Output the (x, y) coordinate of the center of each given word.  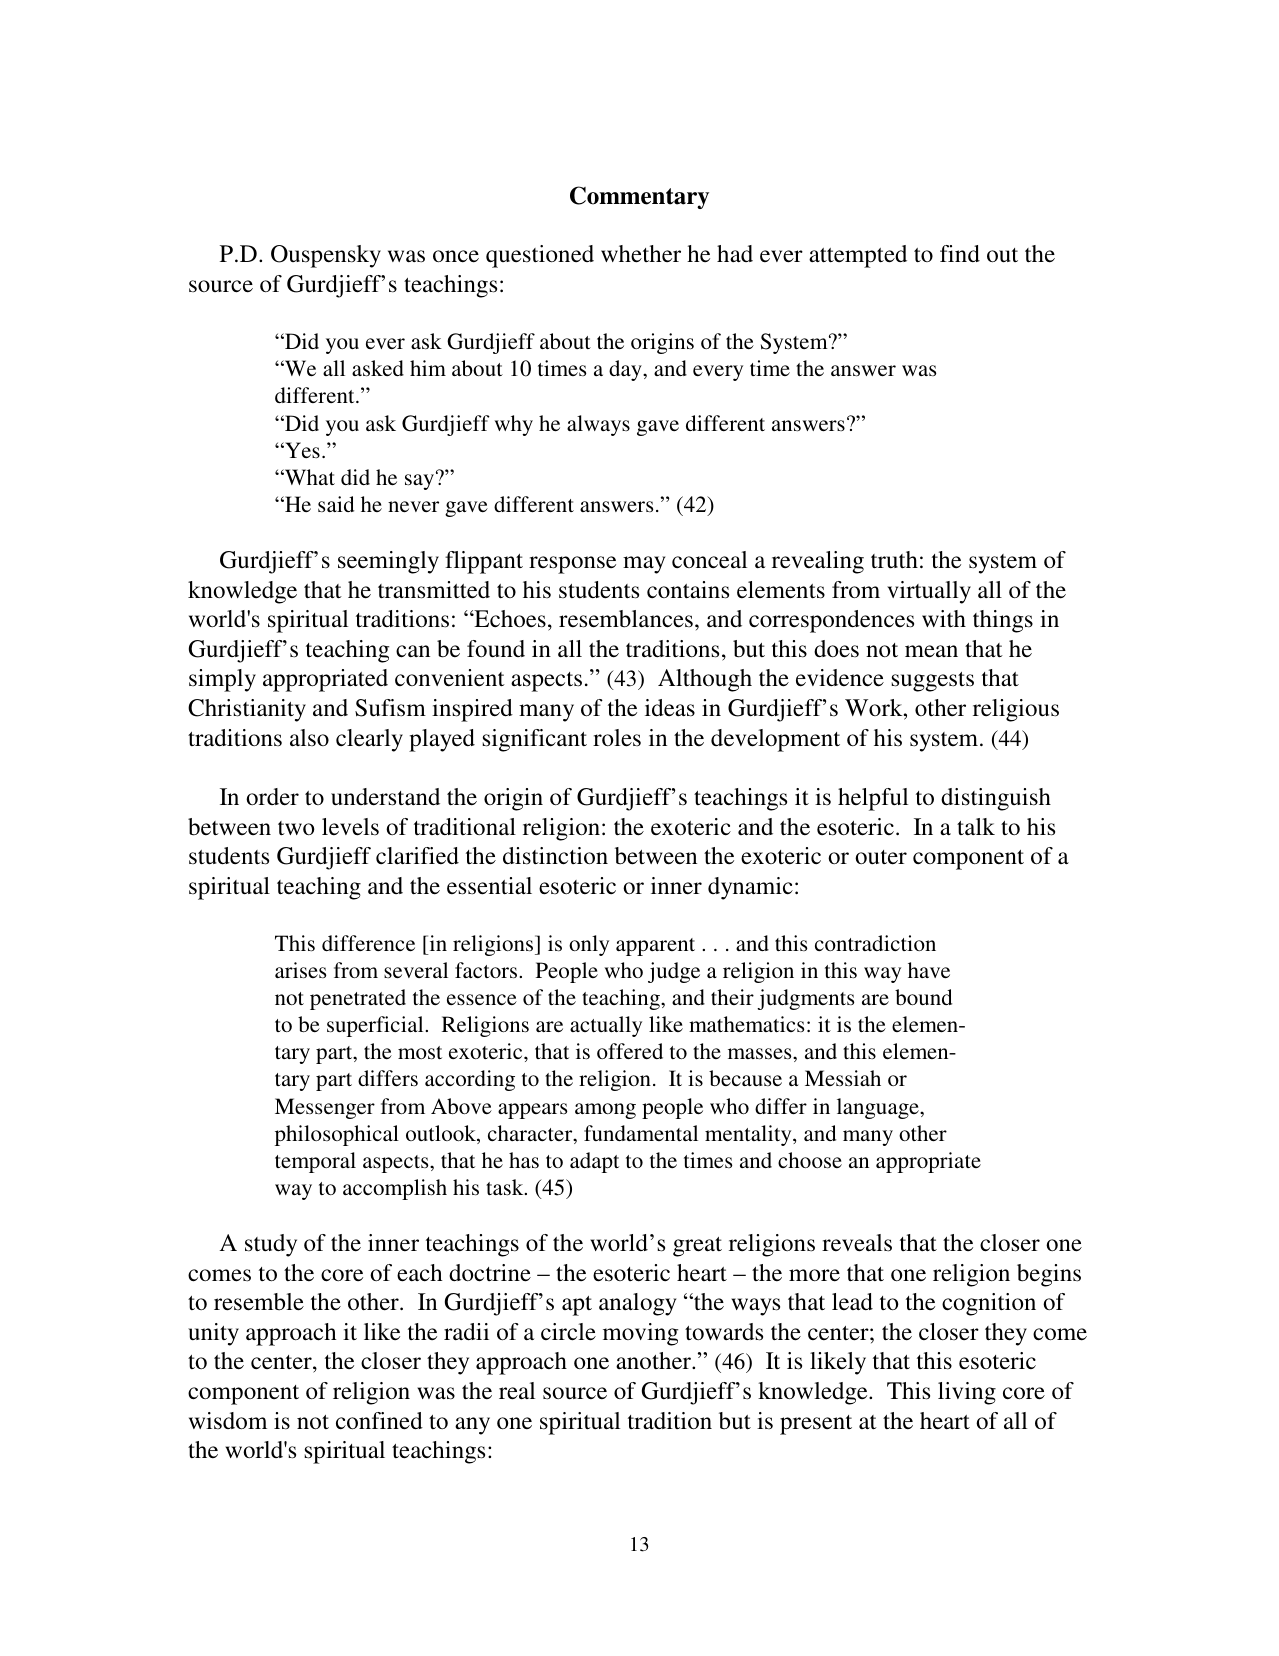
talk (976, 826)
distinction (555, 856)
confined (379, 1421)
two (296, 828)
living (967, 1393)
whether (641, 254)
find (960, 253)
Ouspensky (326, 256)
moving (640, 1334)
